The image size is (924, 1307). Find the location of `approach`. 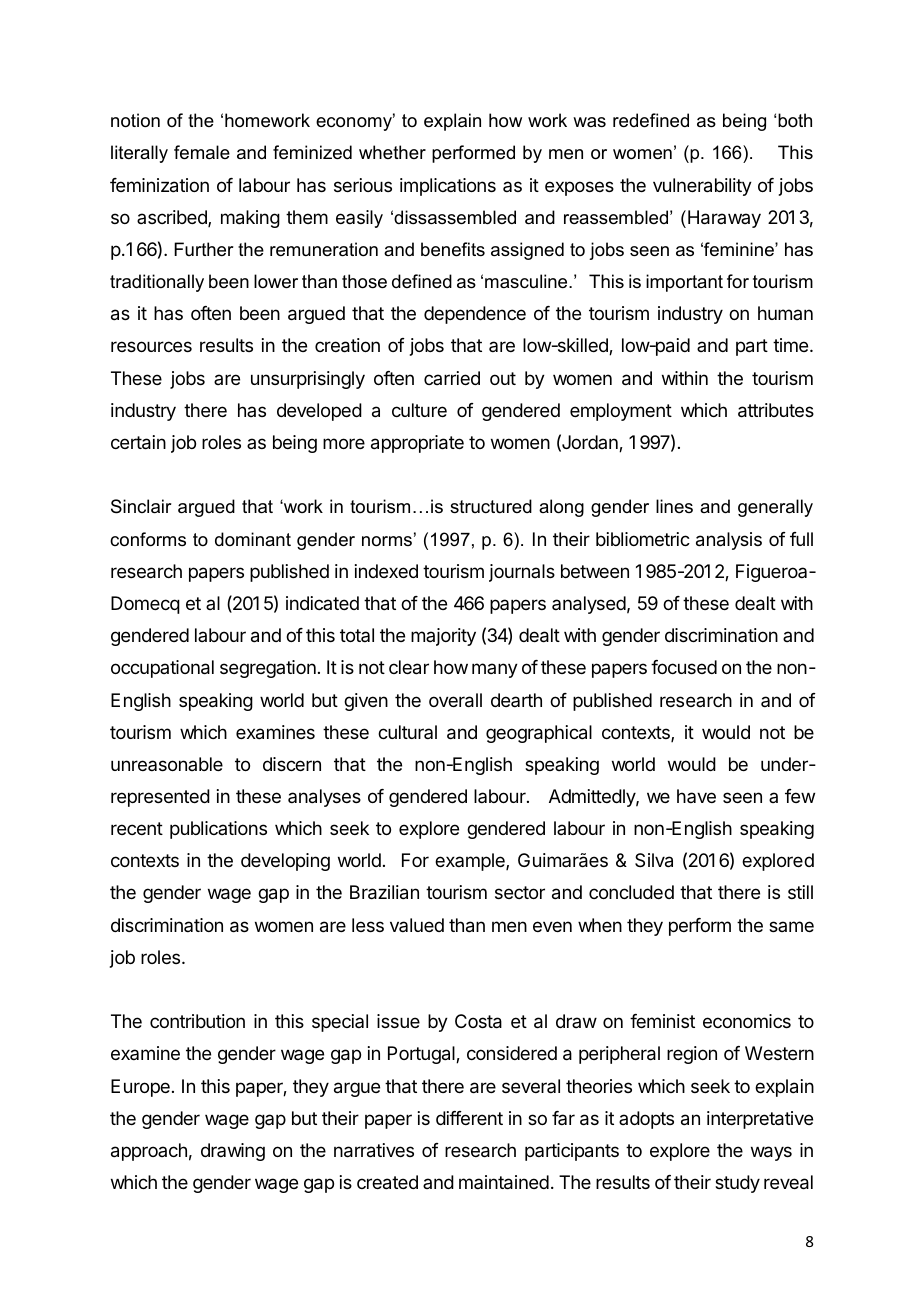

approach is located at coordinates (149, 1152).
